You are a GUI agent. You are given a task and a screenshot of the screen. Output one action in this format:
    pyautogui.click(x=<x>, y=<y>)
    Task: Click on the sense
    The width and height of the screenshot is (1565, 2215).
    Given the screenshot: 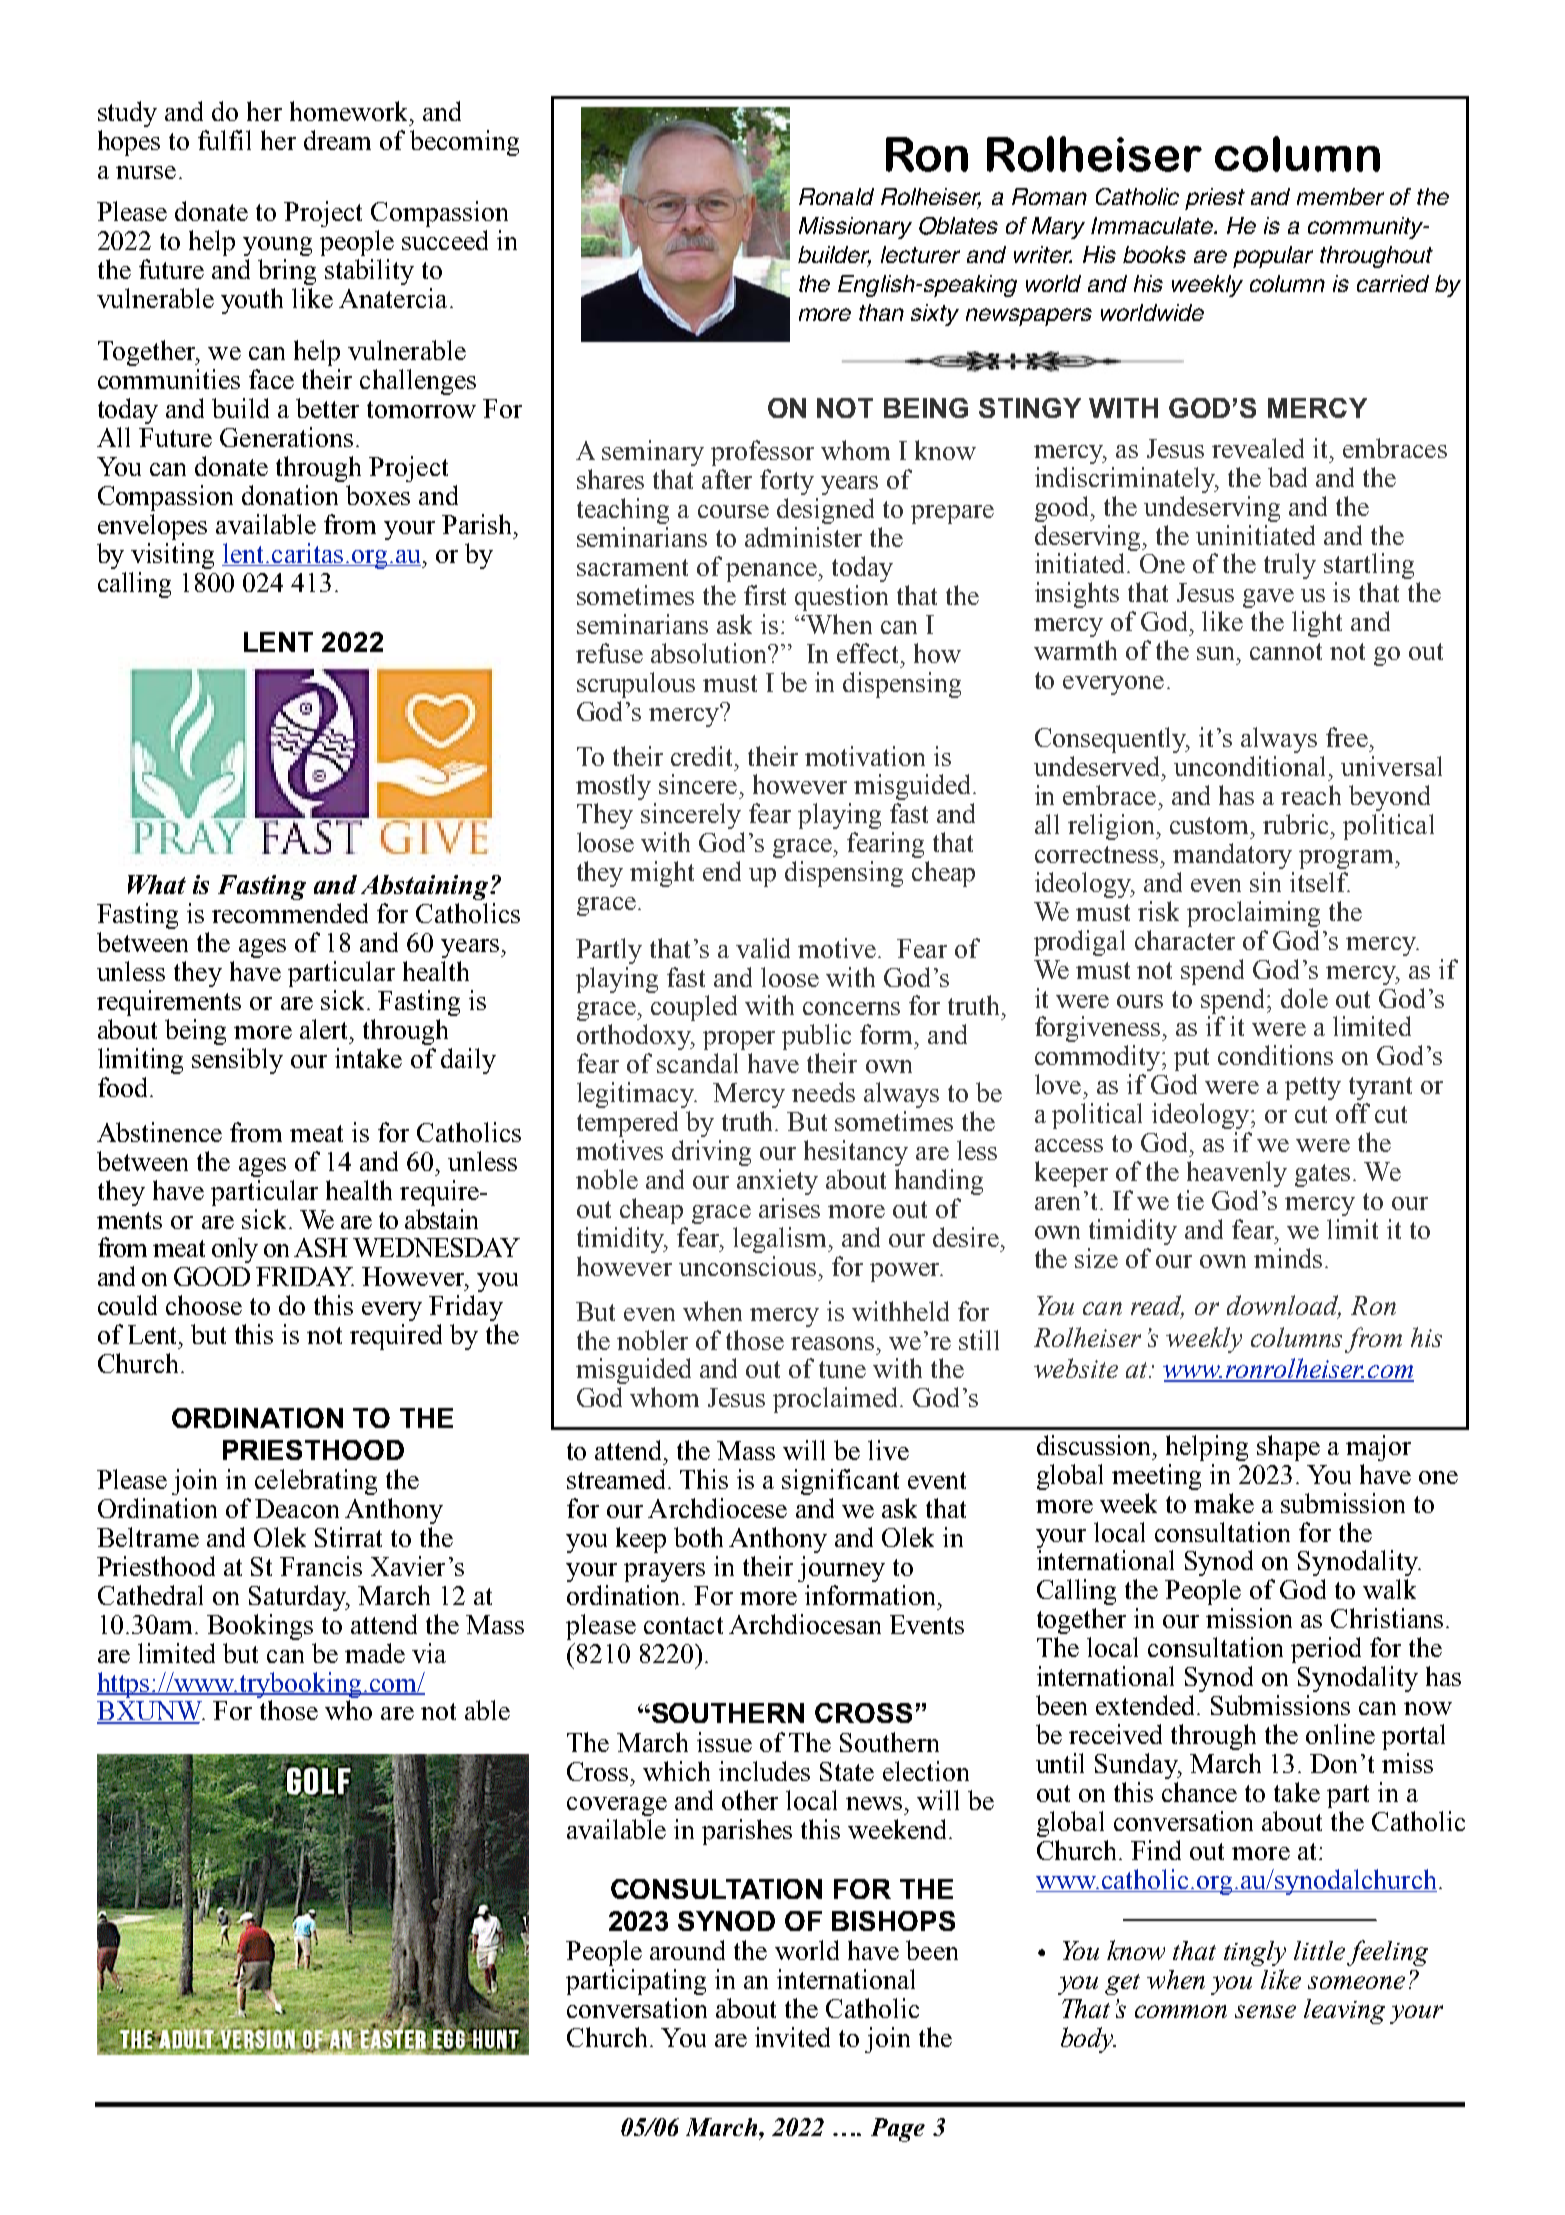 What is the action you would take?
    pyautogui.click(x=1265, y=2011)
